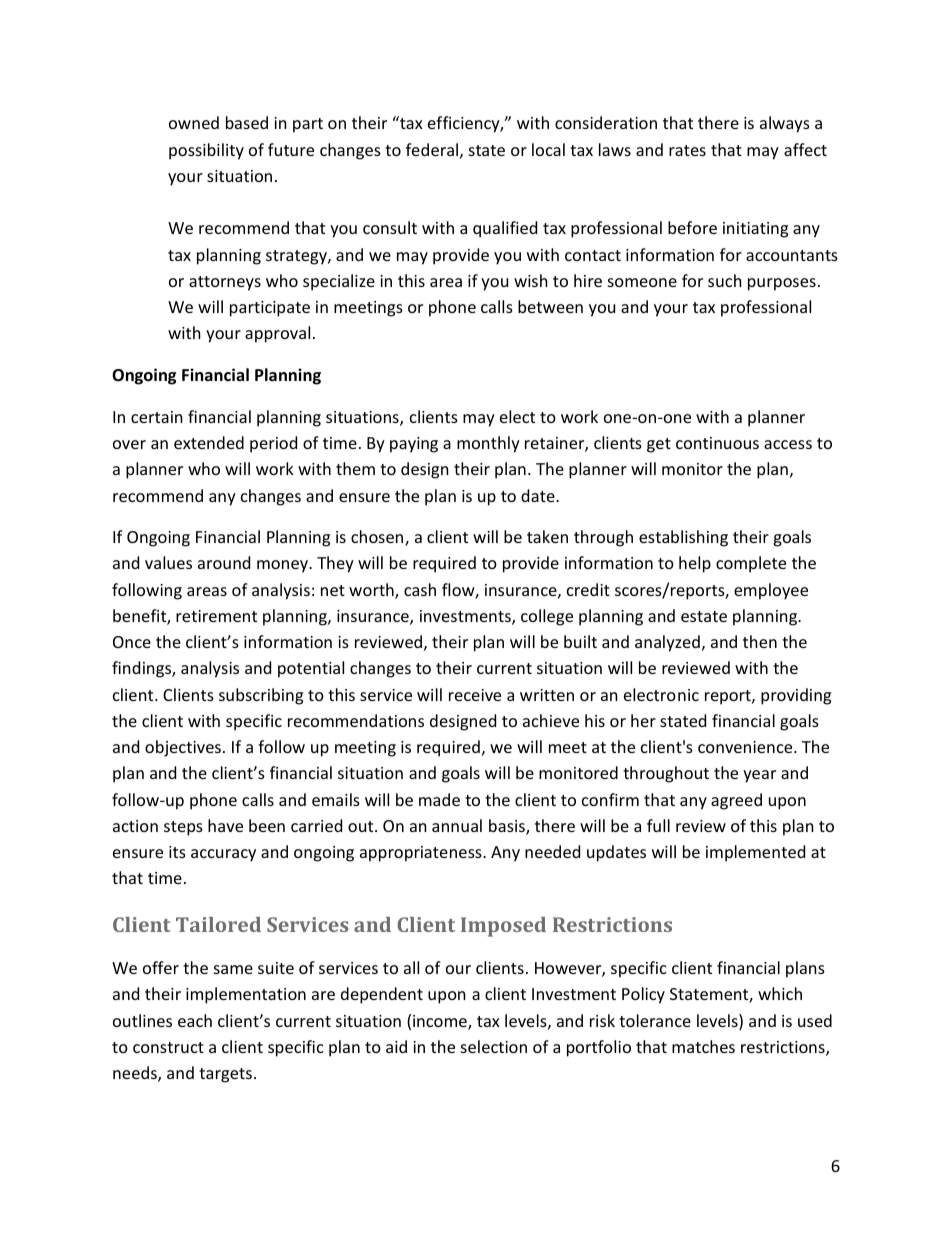 The width and height of the screenshot is (952, 1233). Describe the element at coordinates (195, 1020) in the screenshot. I see `each` at that location.
